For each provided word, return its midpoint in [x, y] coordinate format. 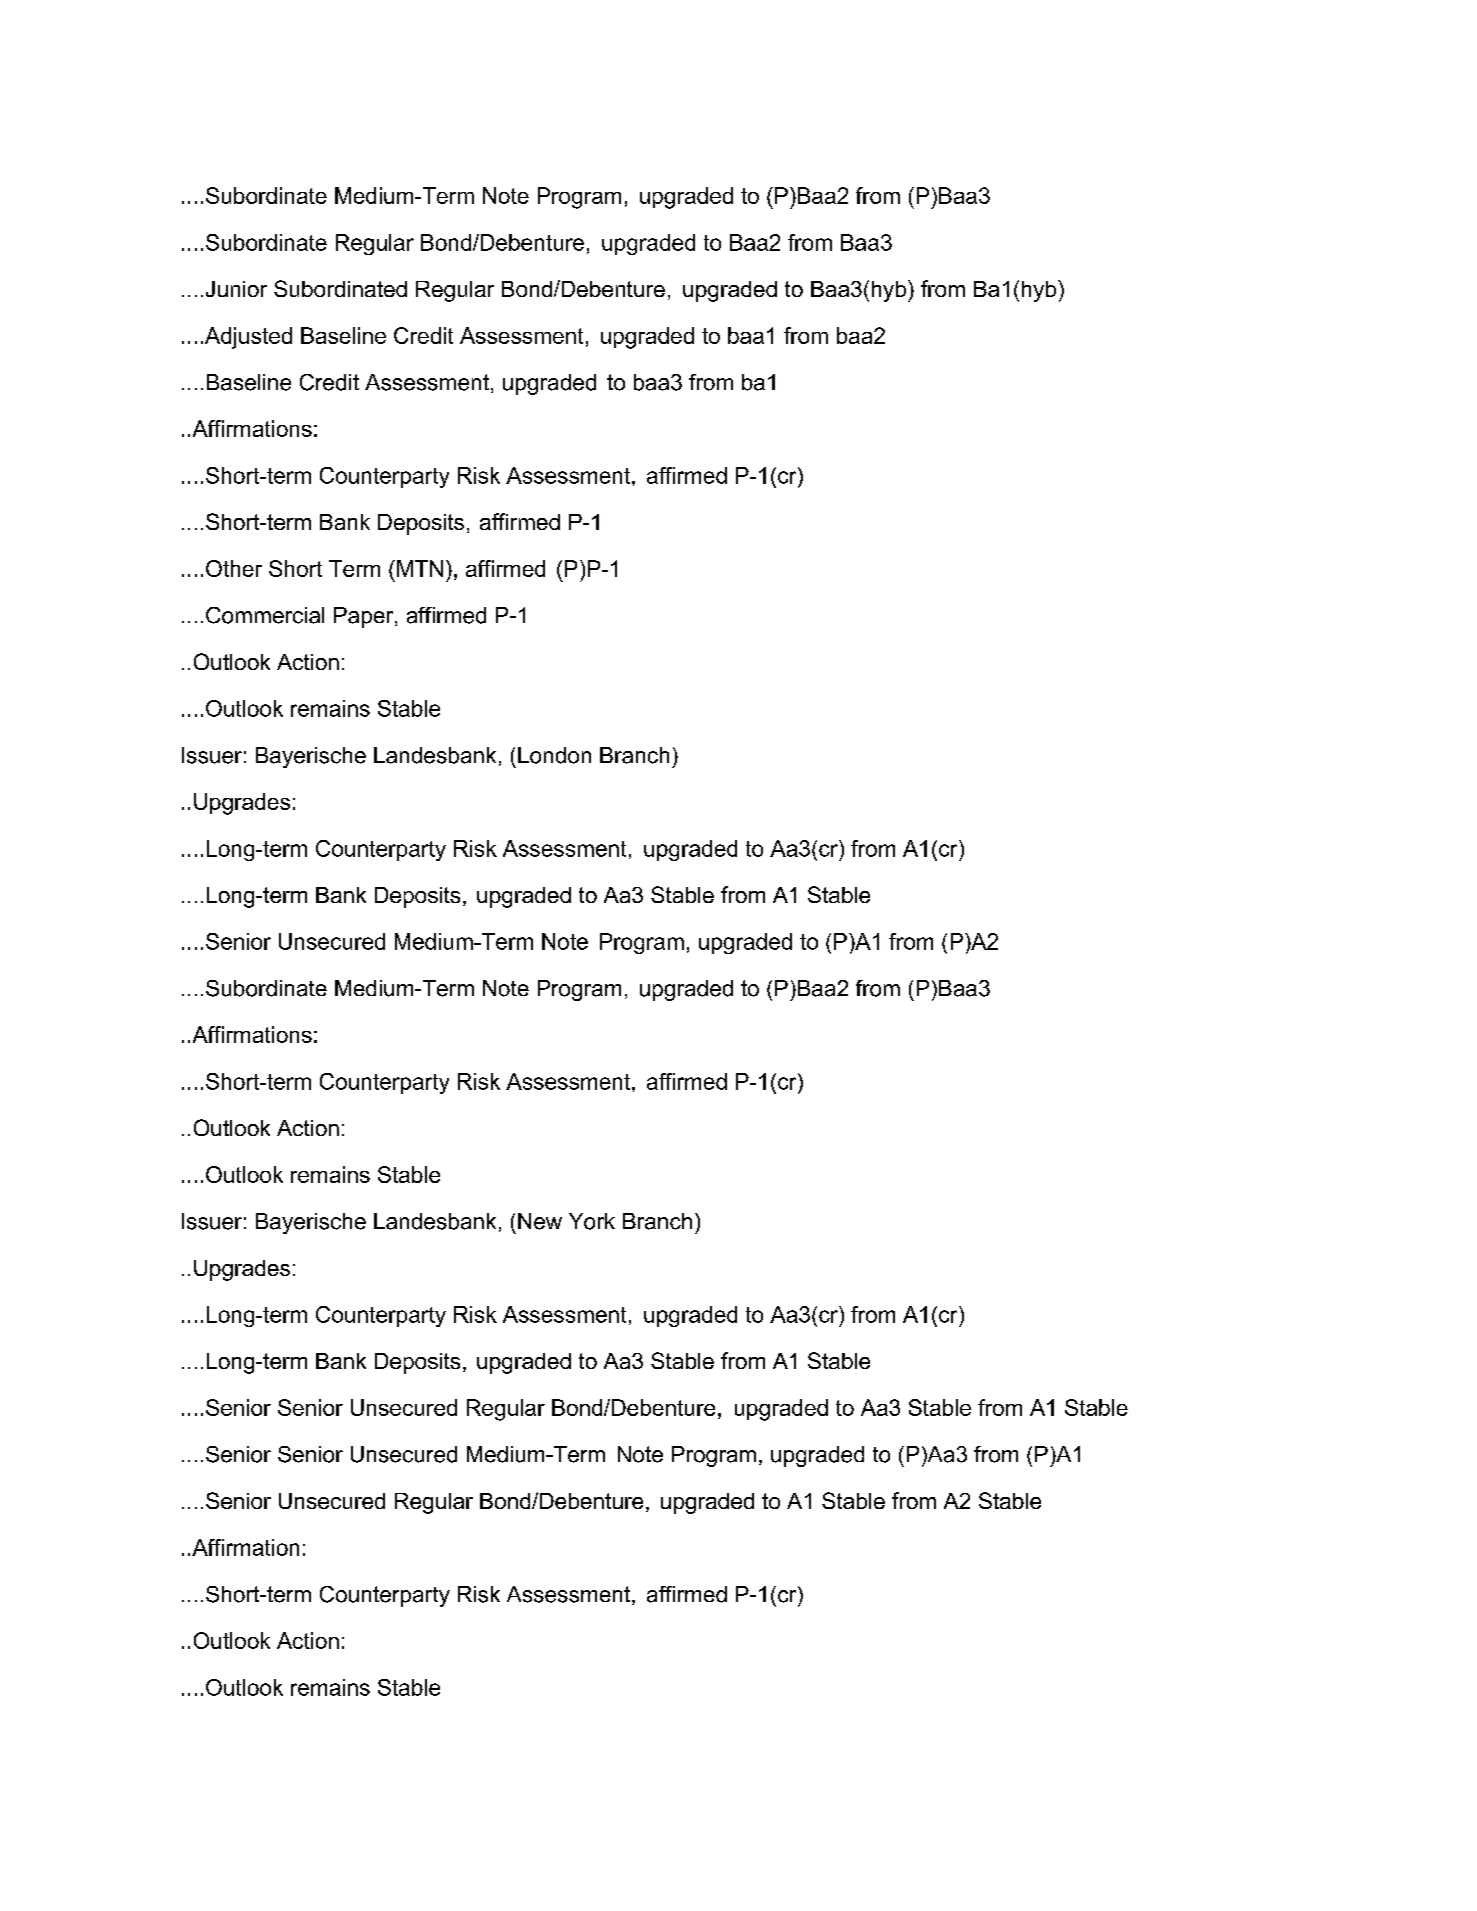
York [592, 1221]
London [554, 755]
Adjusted [248, 338]
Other [234, 568]
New [540, 1221]
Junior [236, 289]
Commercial [265, 615]
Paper [365, 617]
